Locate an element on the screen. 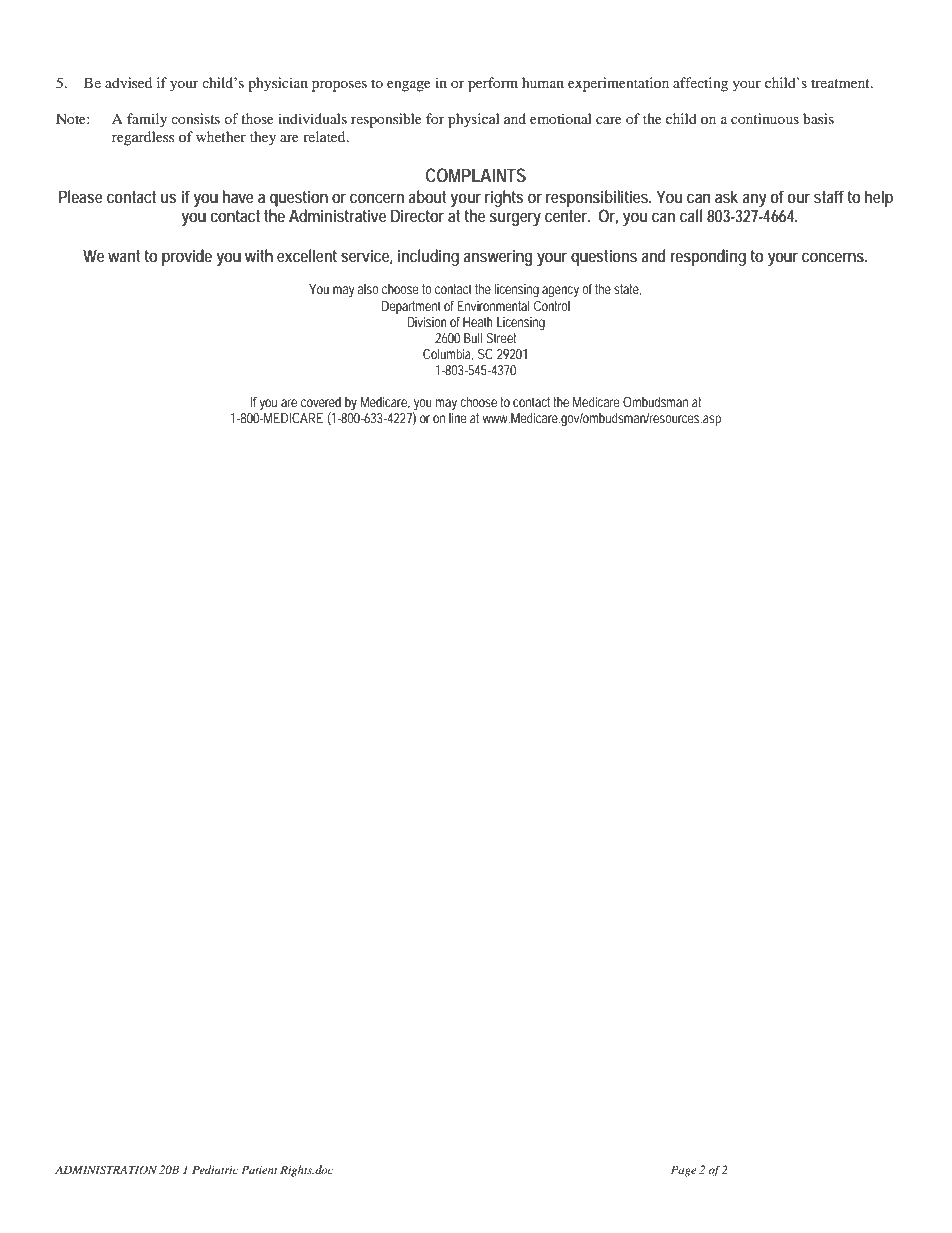 This screenshot has height=1233, width=952. Division is located at coordinates (427, 322).
